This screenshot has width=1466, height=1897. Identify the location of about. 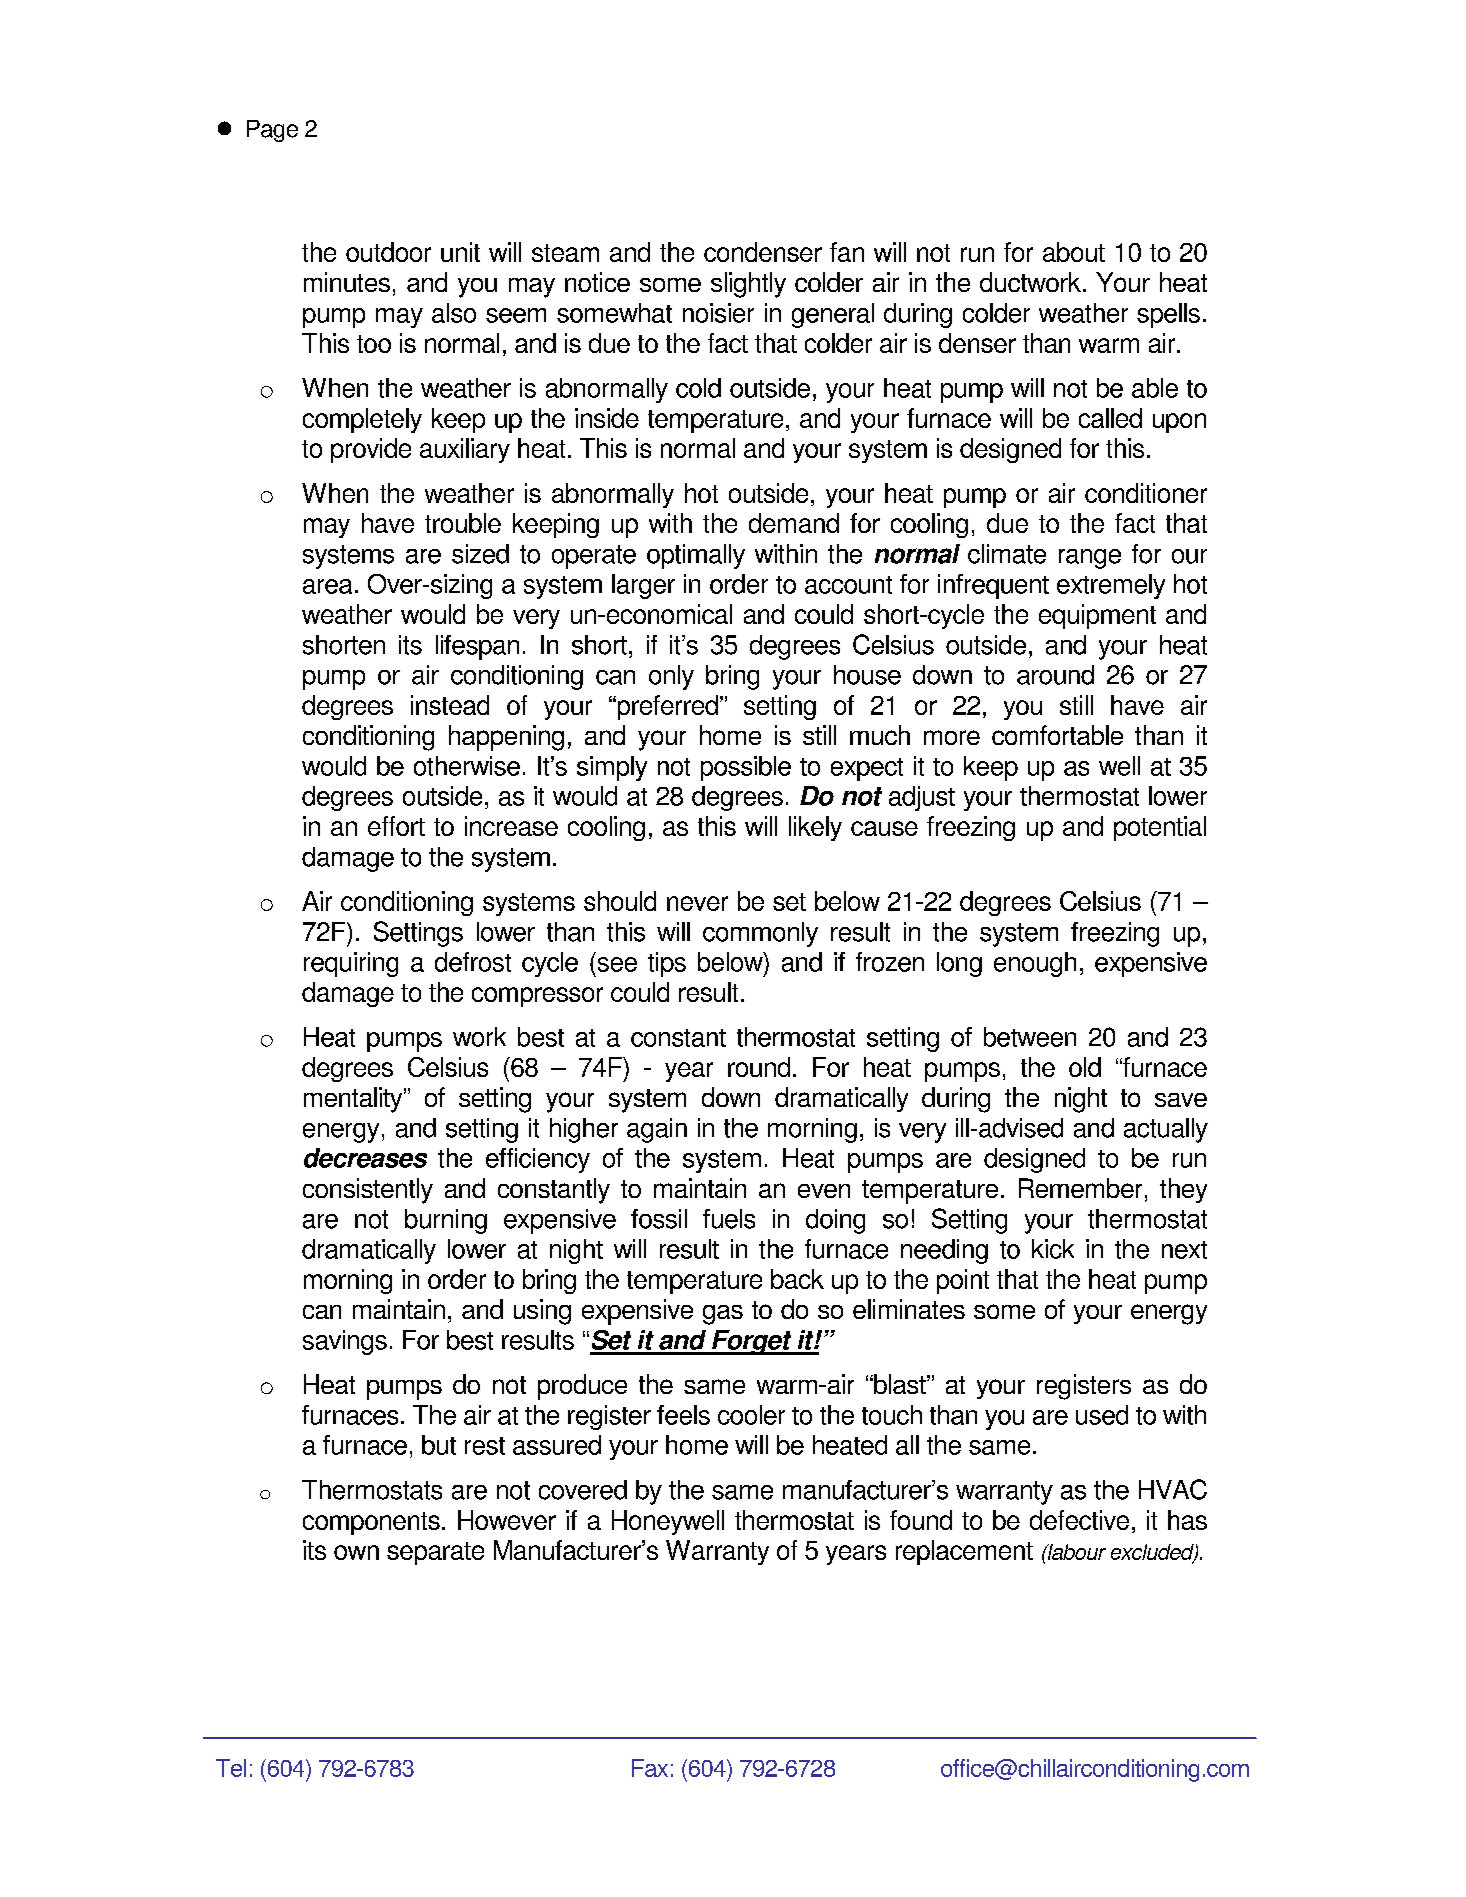
(1074, 252).
